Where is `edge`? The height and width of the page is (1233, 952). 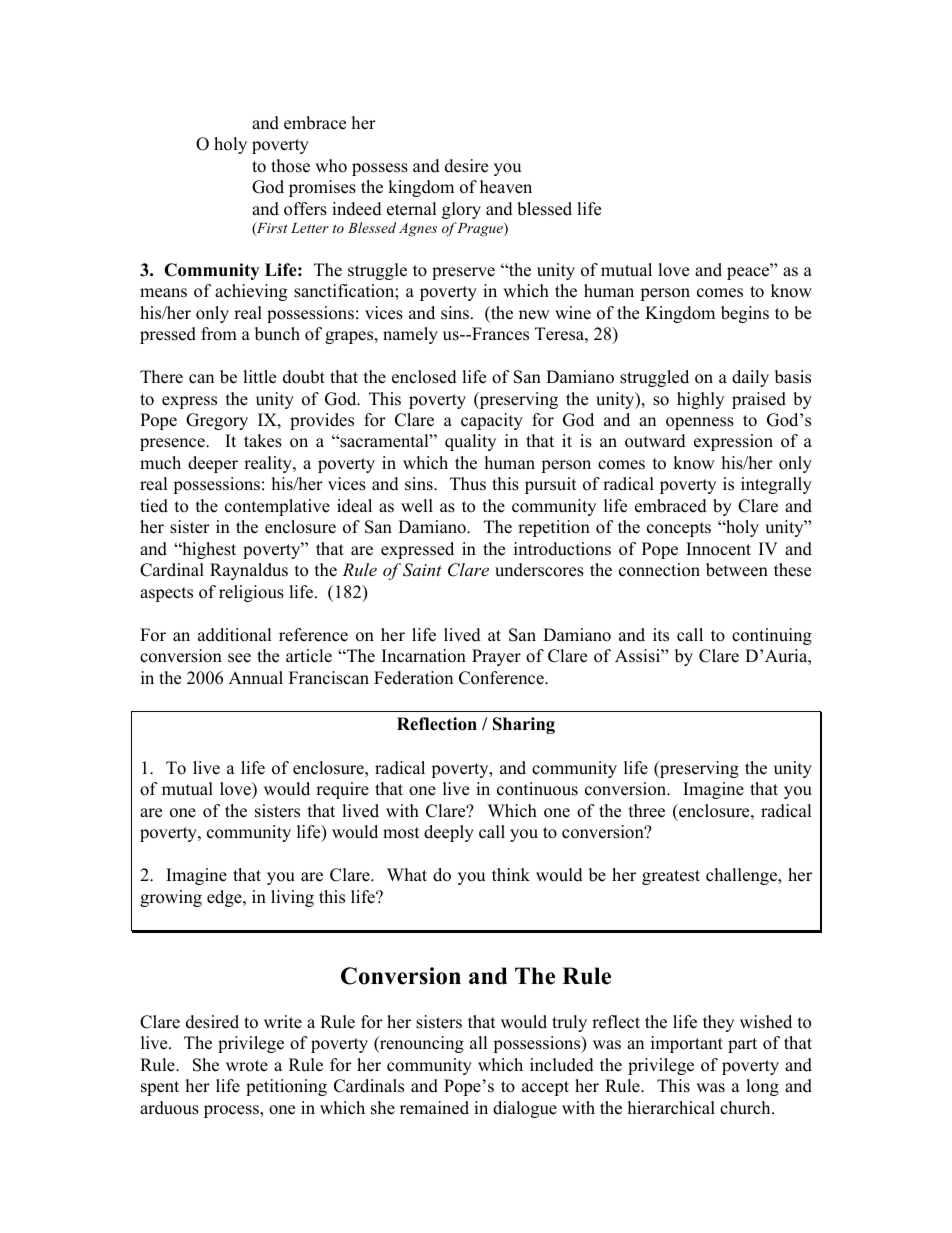
edge is located at coordinates (225, 898).
